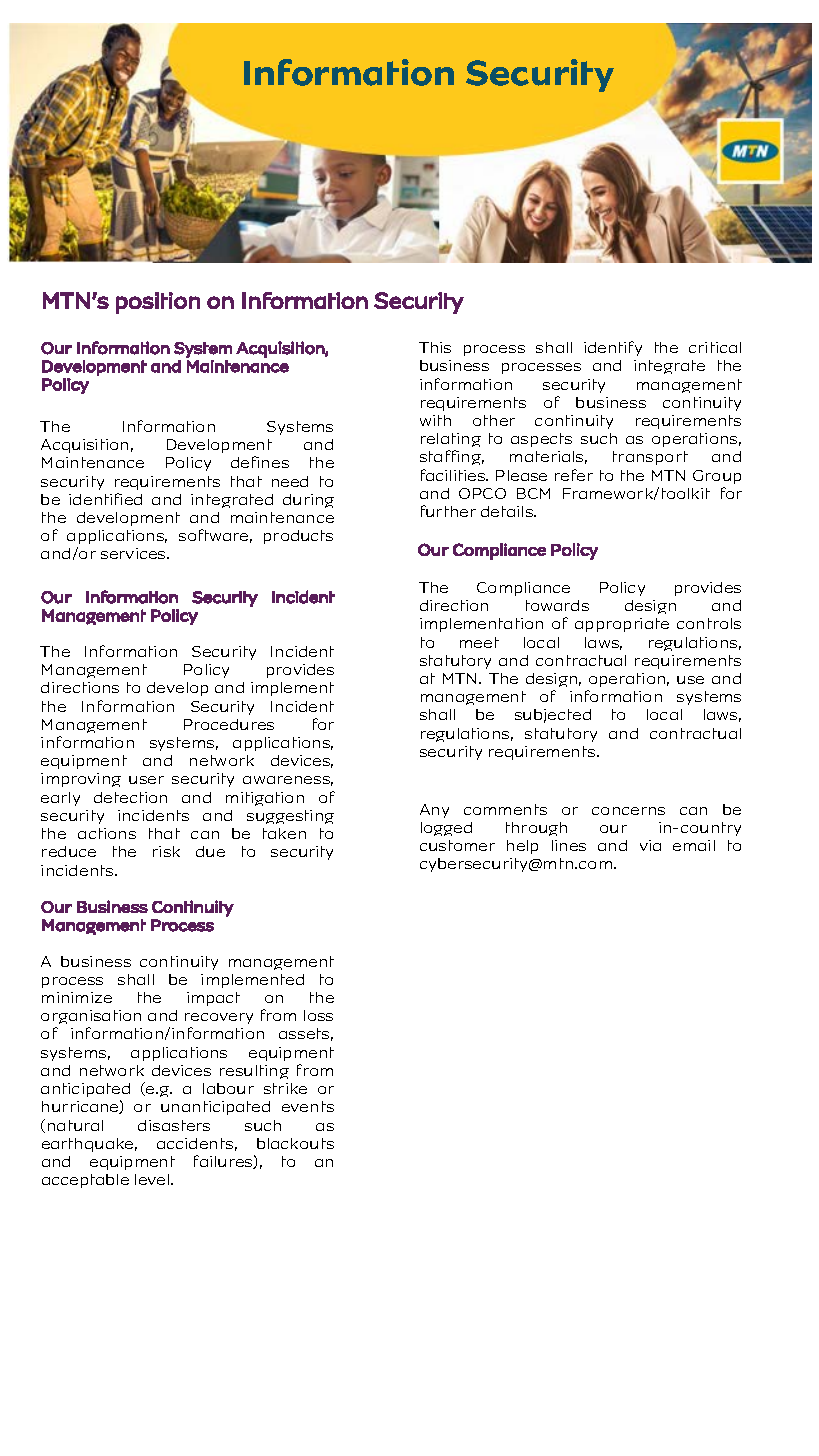 The image size is (819, 1456). What do you see at coordinates (622, 625) in the page?
I see `appropriate` at bounding box center [622, 625].
